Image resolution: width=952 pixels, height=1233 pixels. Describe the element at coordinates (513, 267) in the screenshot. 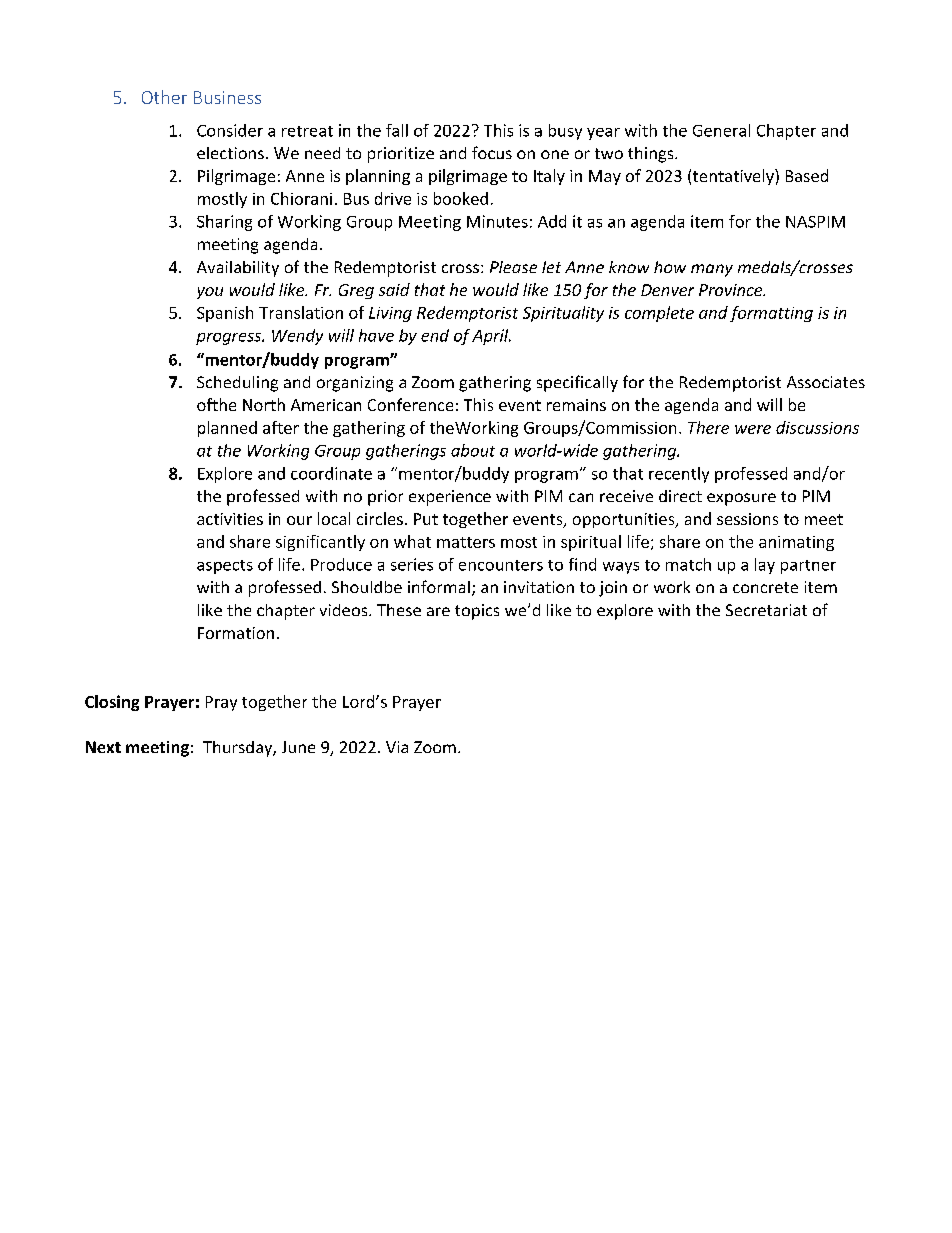

I see `Please` at that location.
